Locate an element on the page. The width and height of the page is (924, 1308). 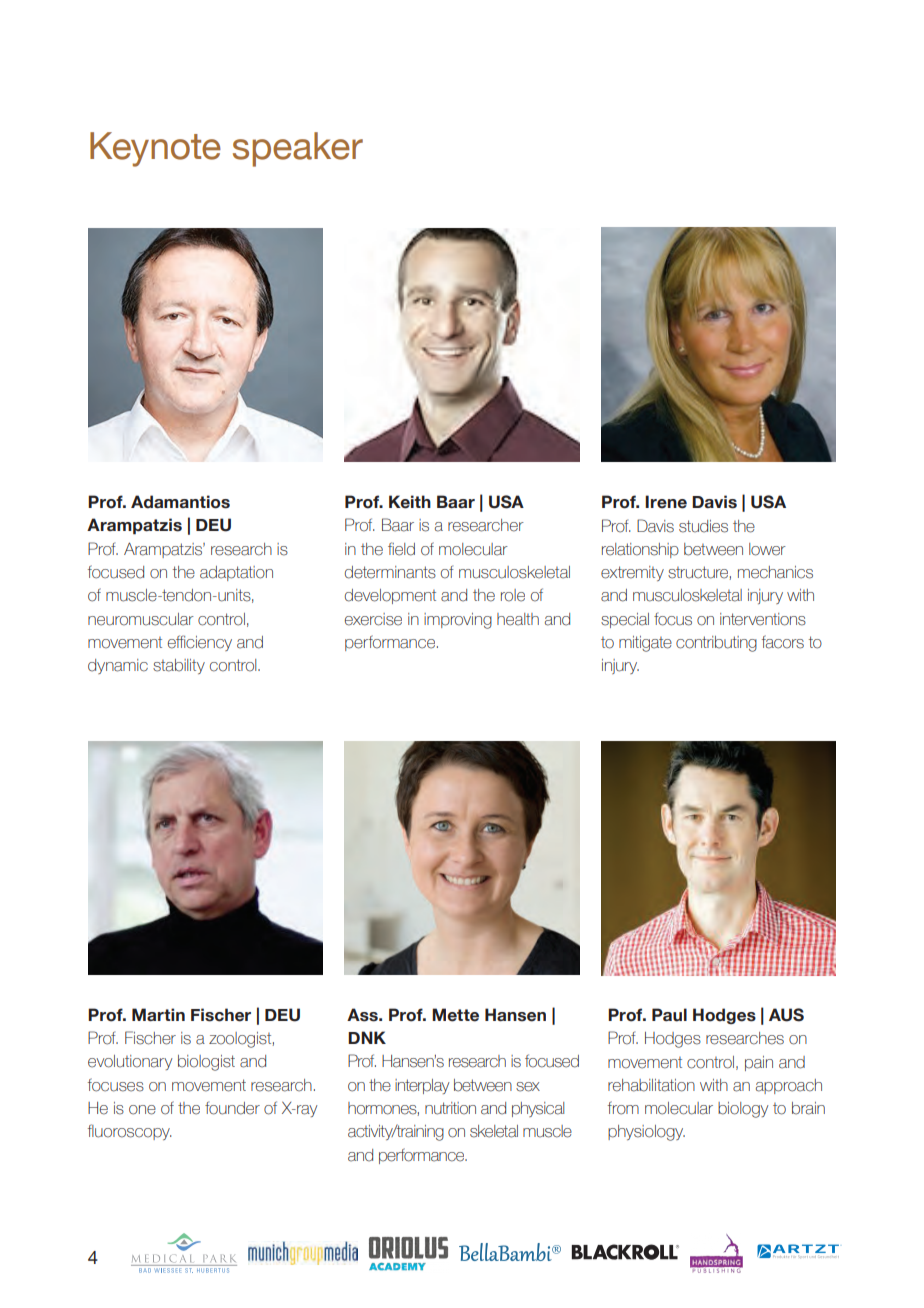
AUS is located at coordinates (786, 1015).
